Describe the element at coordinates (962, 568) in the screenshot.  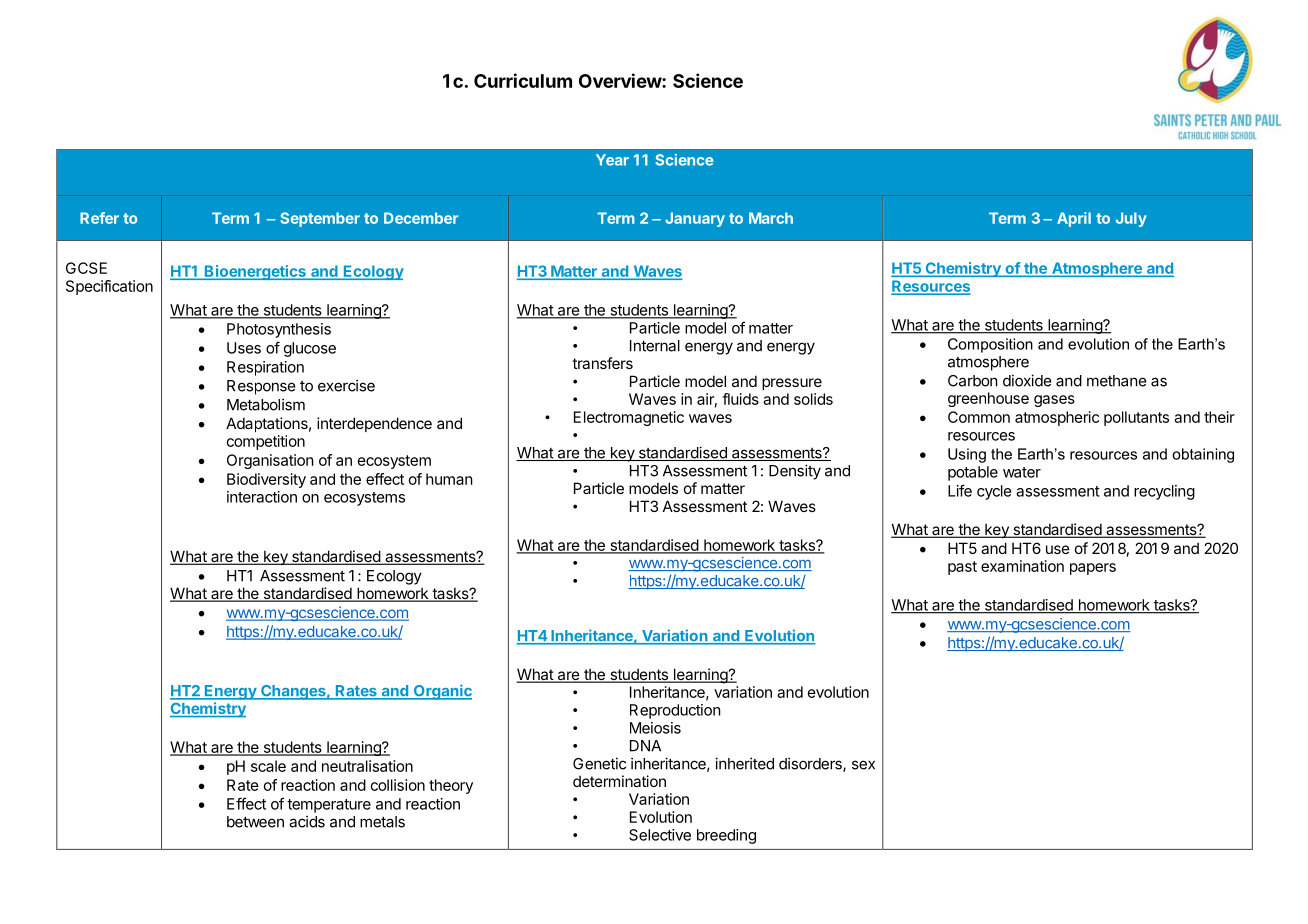
I see `past` at that location.
